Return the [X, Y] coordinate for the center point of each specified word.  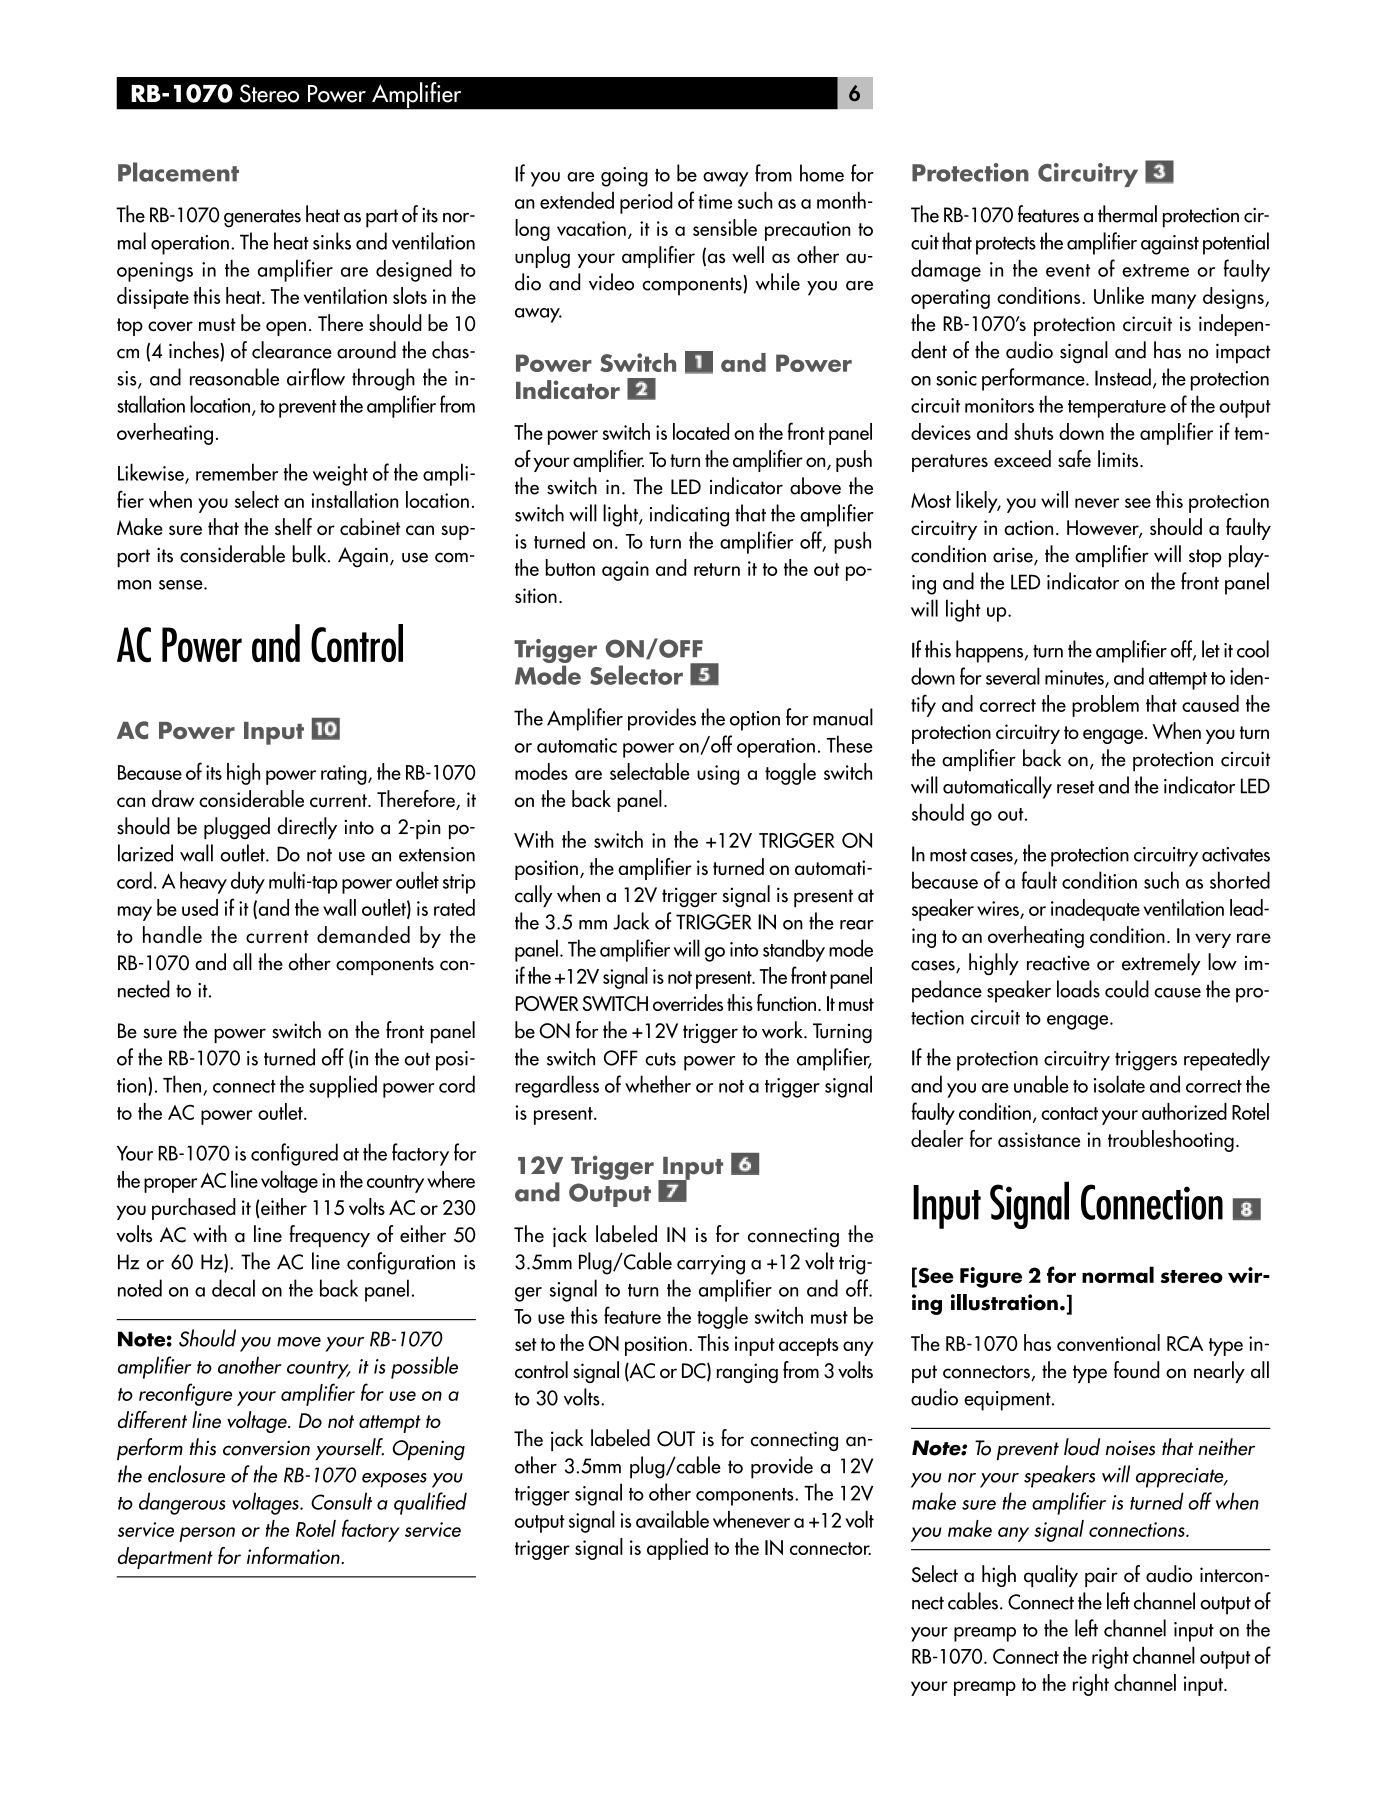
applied [677, 1549]
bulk [310, 554]
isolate [1119, 1084]
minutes [1075, 678]
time [715, 201]
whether [658, 1084]
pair [1101, 1577]
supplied [343, 1086]
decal [233, 1288]
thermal [1127, 214]
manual [843, 717]
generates [262, 218]
